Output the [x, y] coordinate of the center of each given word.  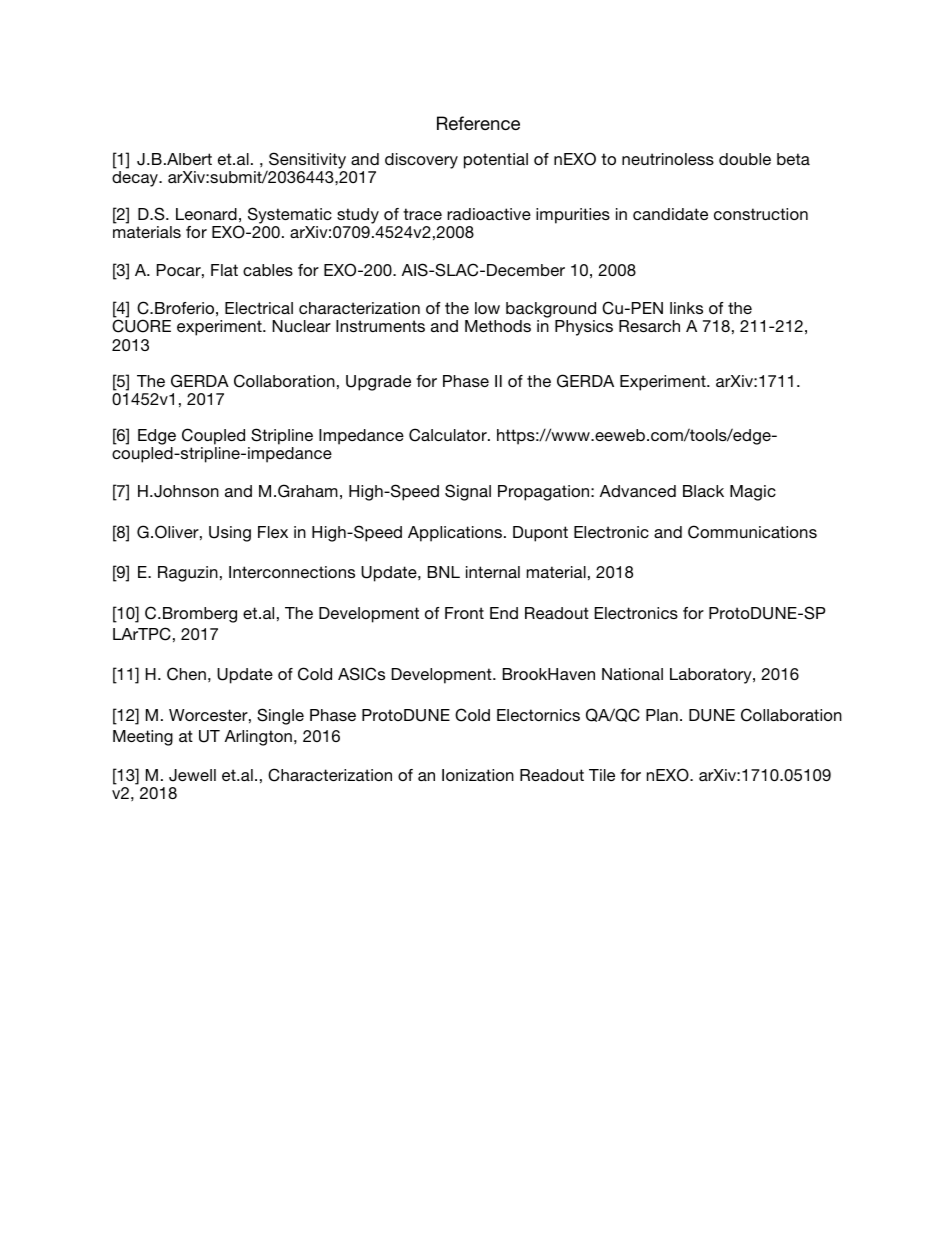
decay [136, 179]
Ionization [478, 775]
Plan [662, 715]
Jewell [192, 775]
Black [703, 491]
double [745, 159]
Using [230, 534]
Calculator [449, 435]
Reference [478, 123]
